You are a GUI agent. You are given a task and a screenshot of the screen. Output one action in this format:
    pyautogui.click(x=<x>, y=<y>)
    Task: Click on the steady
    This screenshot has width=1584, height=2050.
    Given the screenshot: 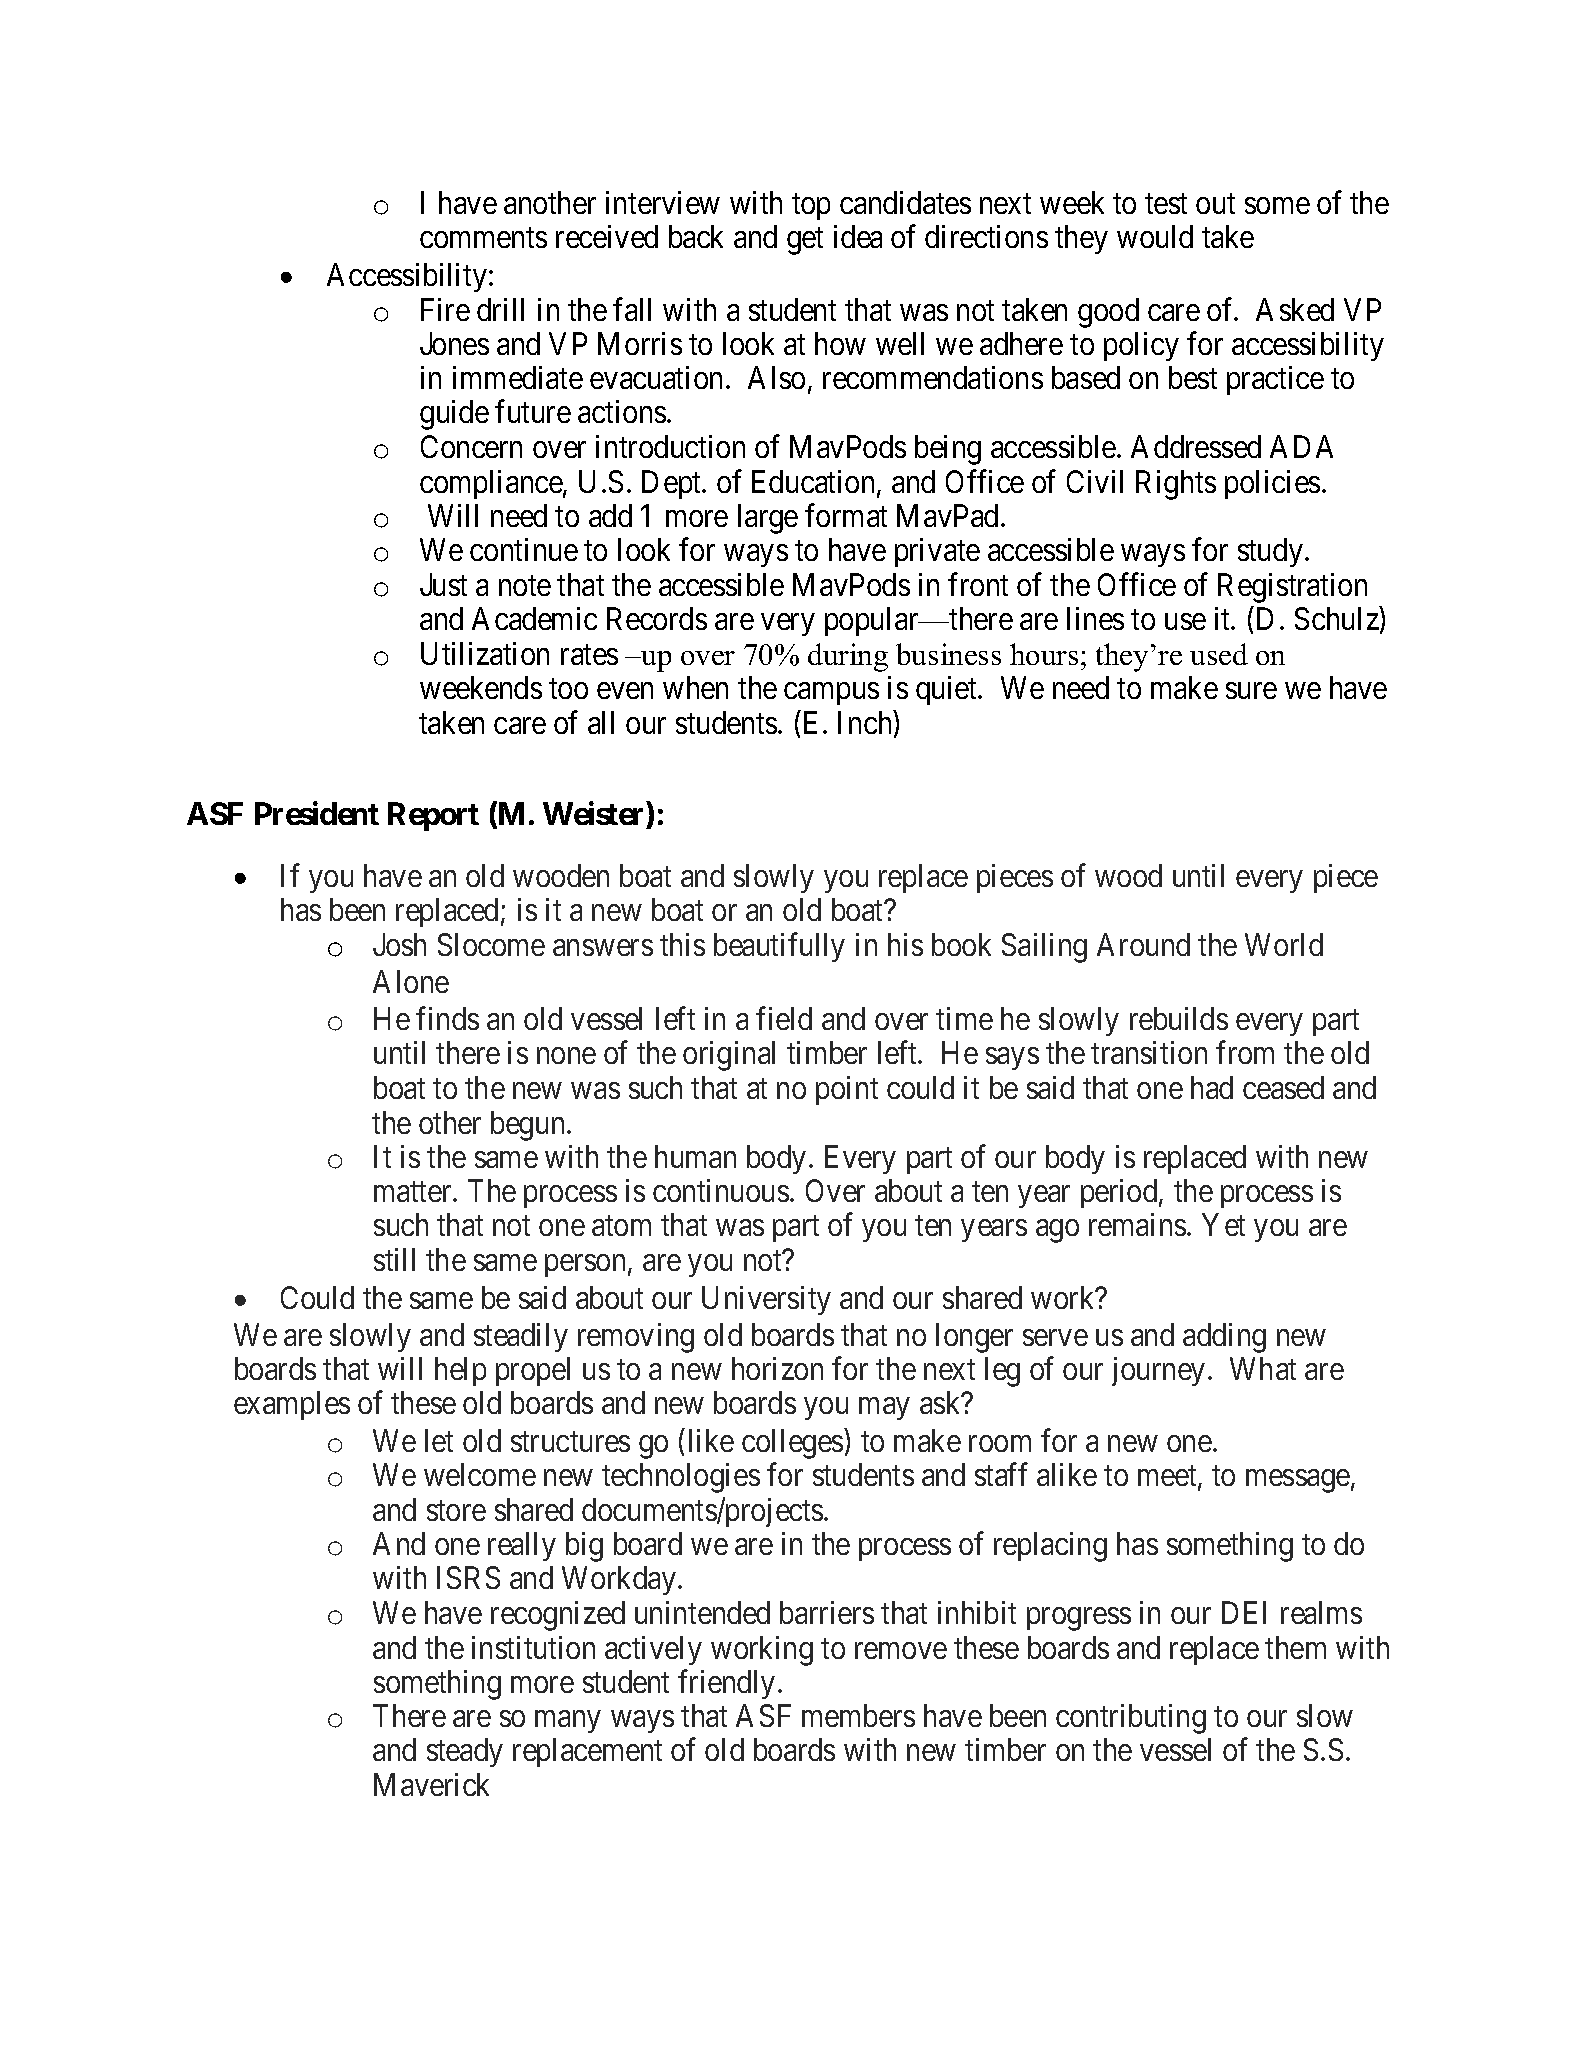 What is the action you would take?
    pyautogui.click(x=465, y=1752)
